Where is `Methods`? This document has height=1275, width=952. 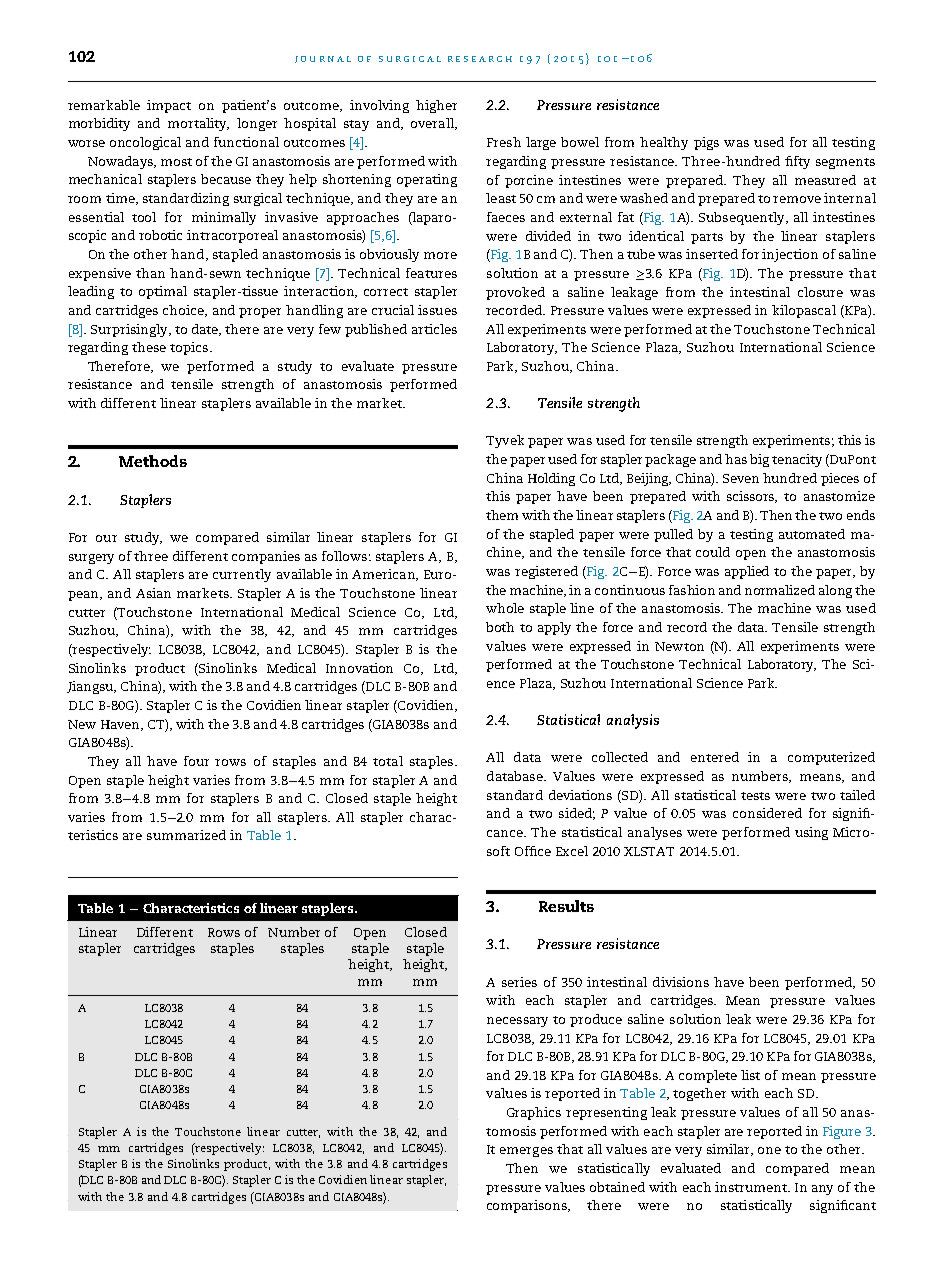
Methods is located at coordinates (153, 461).
